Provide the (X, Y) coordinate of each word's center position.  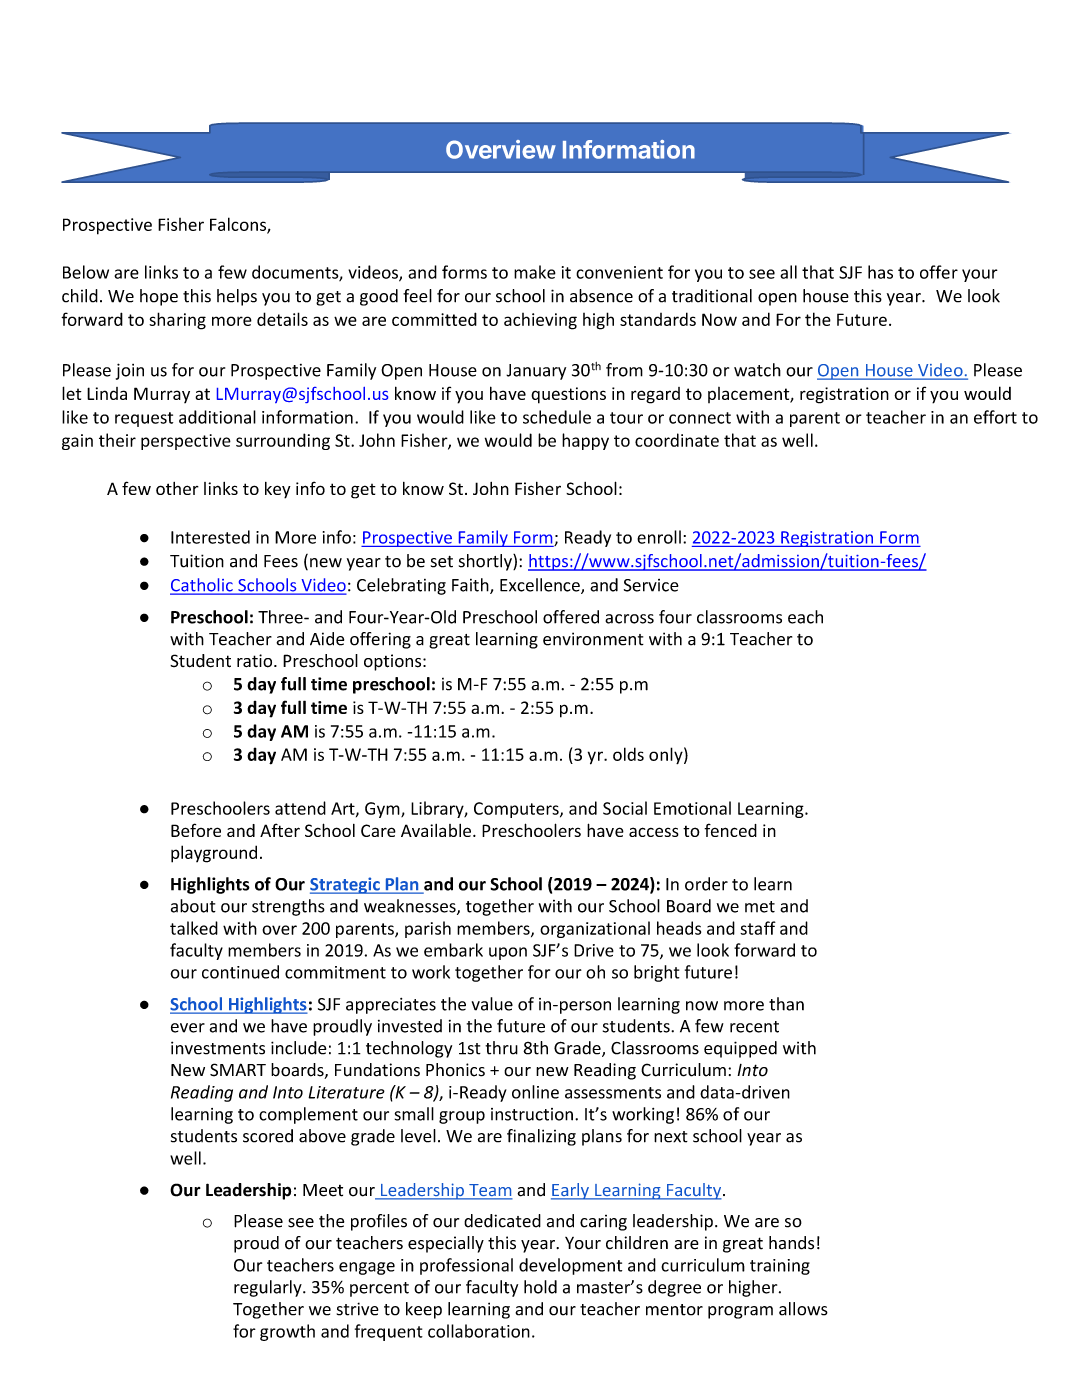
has (880, 272)
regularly (269, 1288)
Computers (517, 810)
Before (196, 830)
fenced (730, 830)
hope (159, 297)
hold (540, 1287)
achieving (540, 321)
